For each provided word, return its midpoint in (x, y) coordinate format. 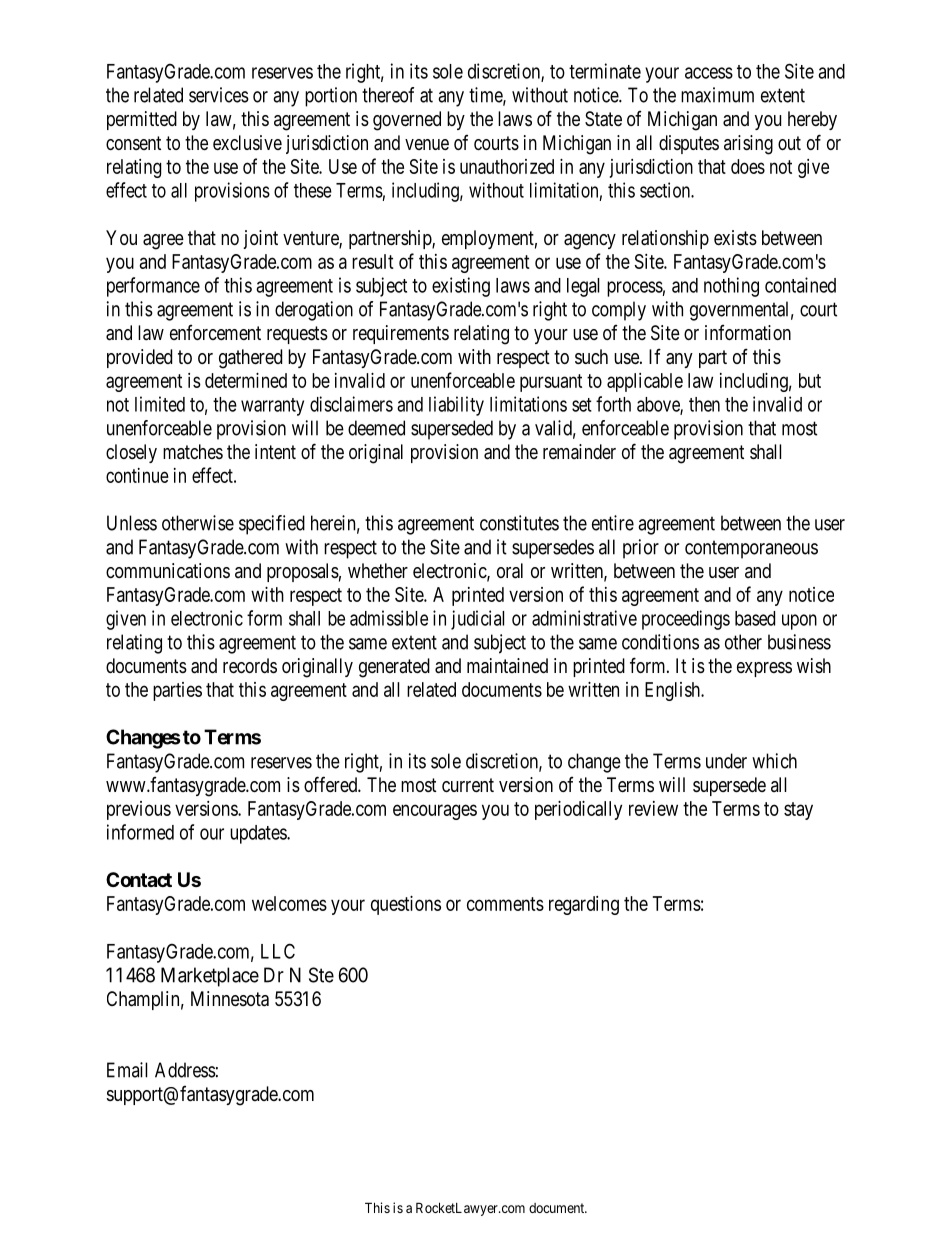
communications (168, 571)
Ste (321, 975)
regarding (584, 905)
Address (185, 1070)
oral (510, 571)
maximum (717, 95)
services (219, 95)
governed (407, 121)
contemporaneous (751, 549)
